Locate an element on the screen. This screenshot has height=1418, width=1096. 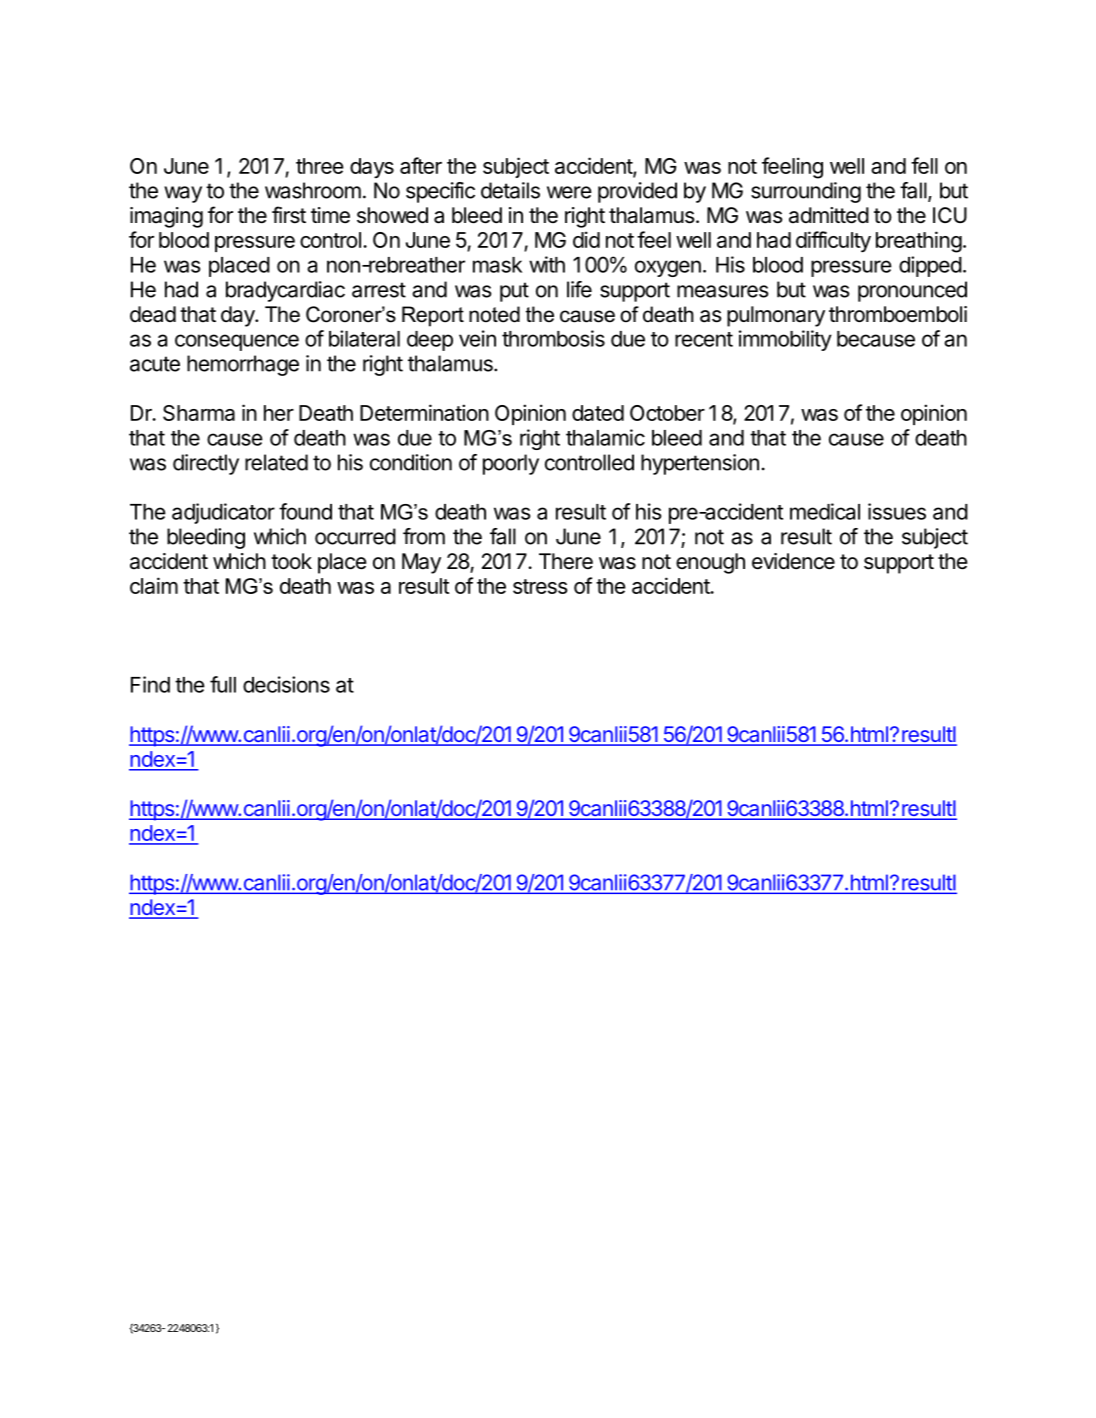
Sharma is located at coordinates (199, 413).
